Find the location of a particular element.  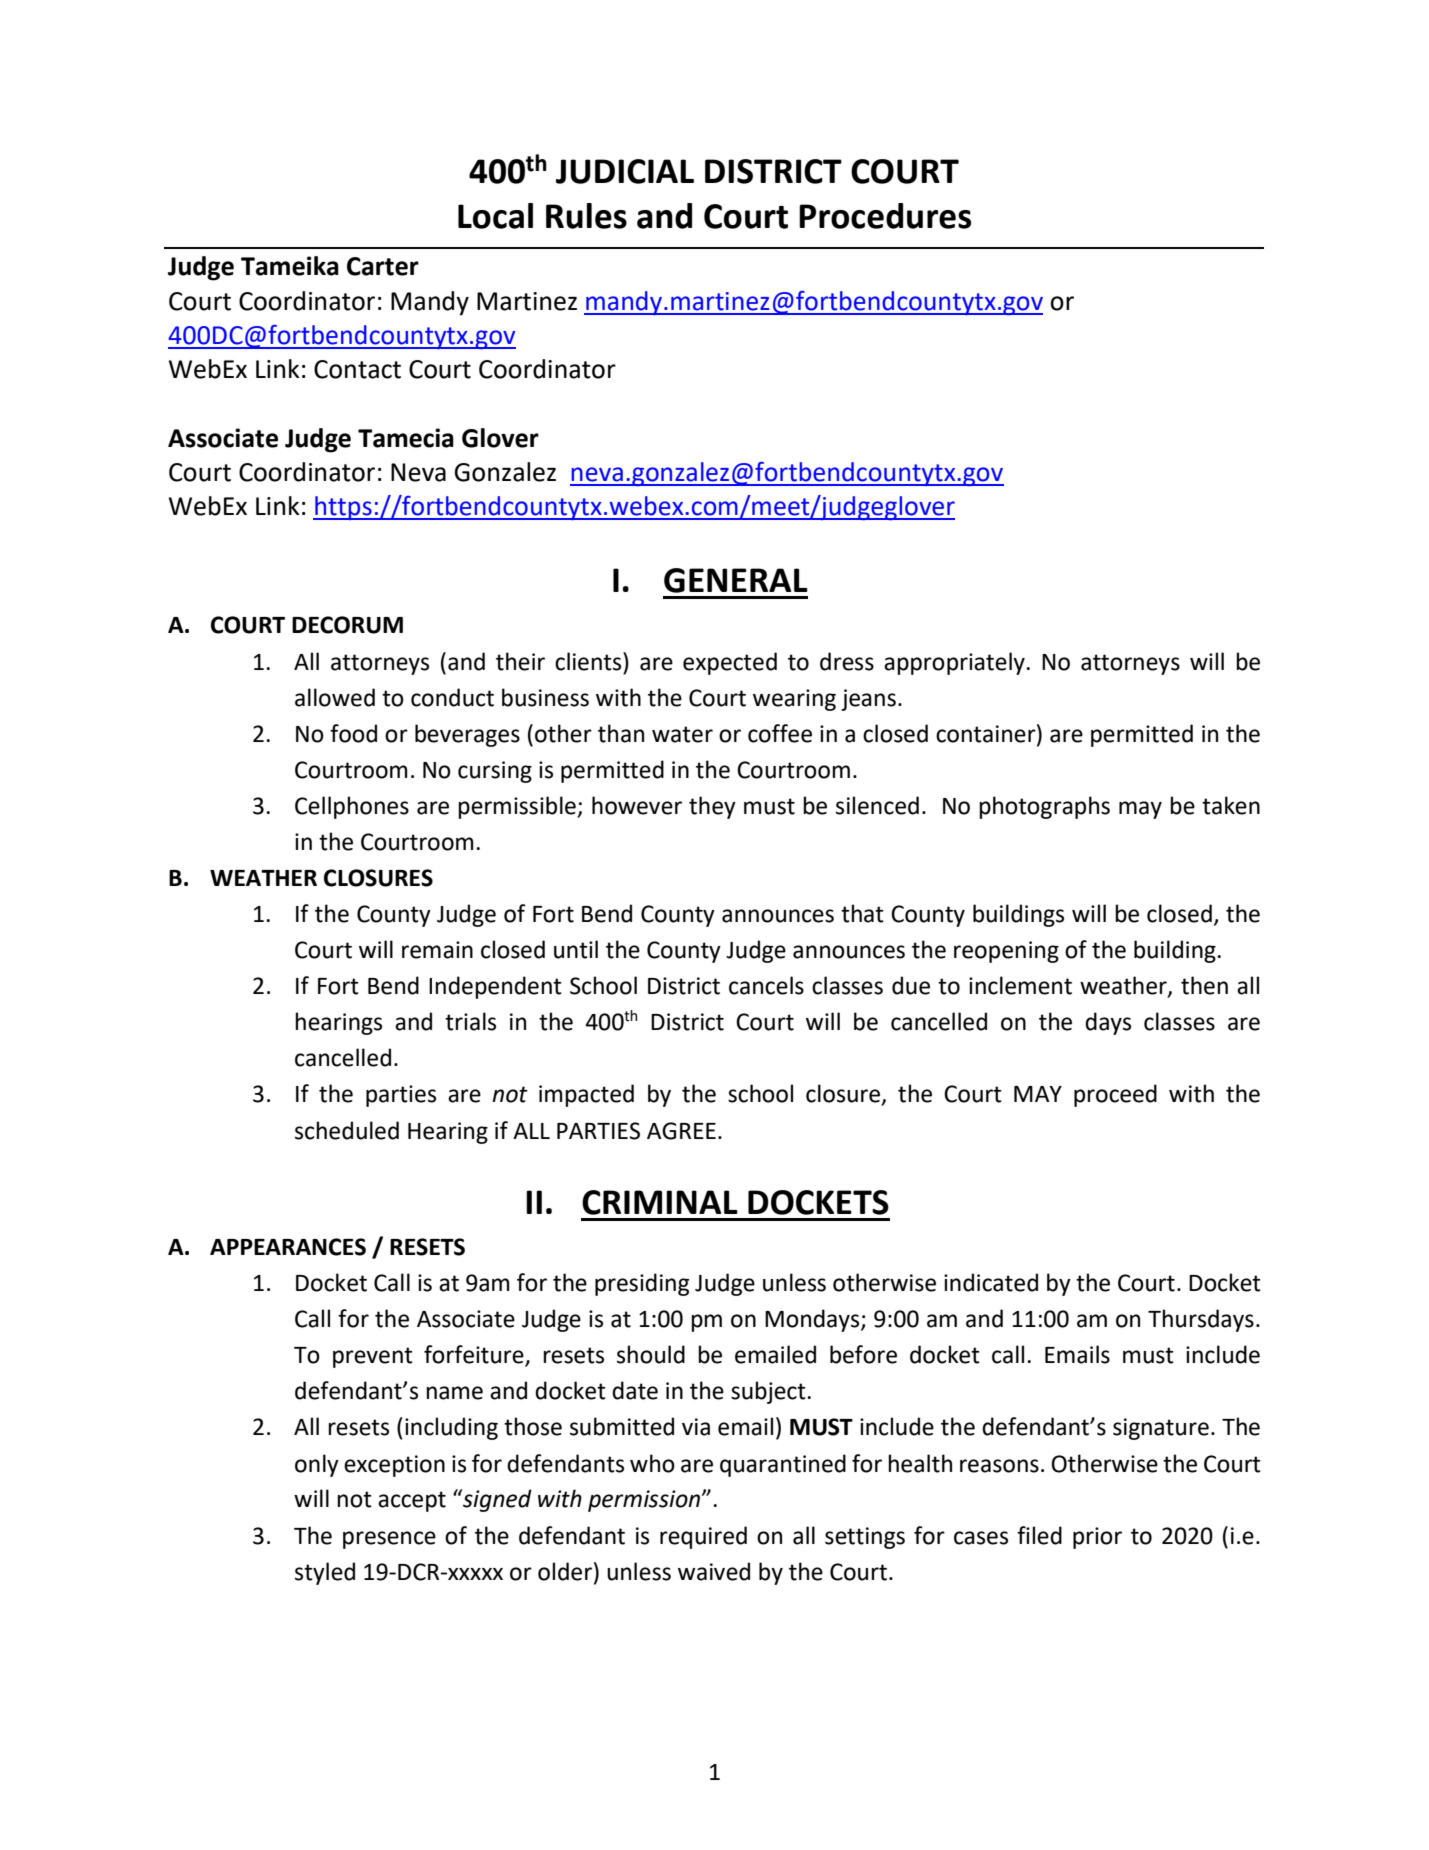

appropriately is located at coordinates (955, 663).
